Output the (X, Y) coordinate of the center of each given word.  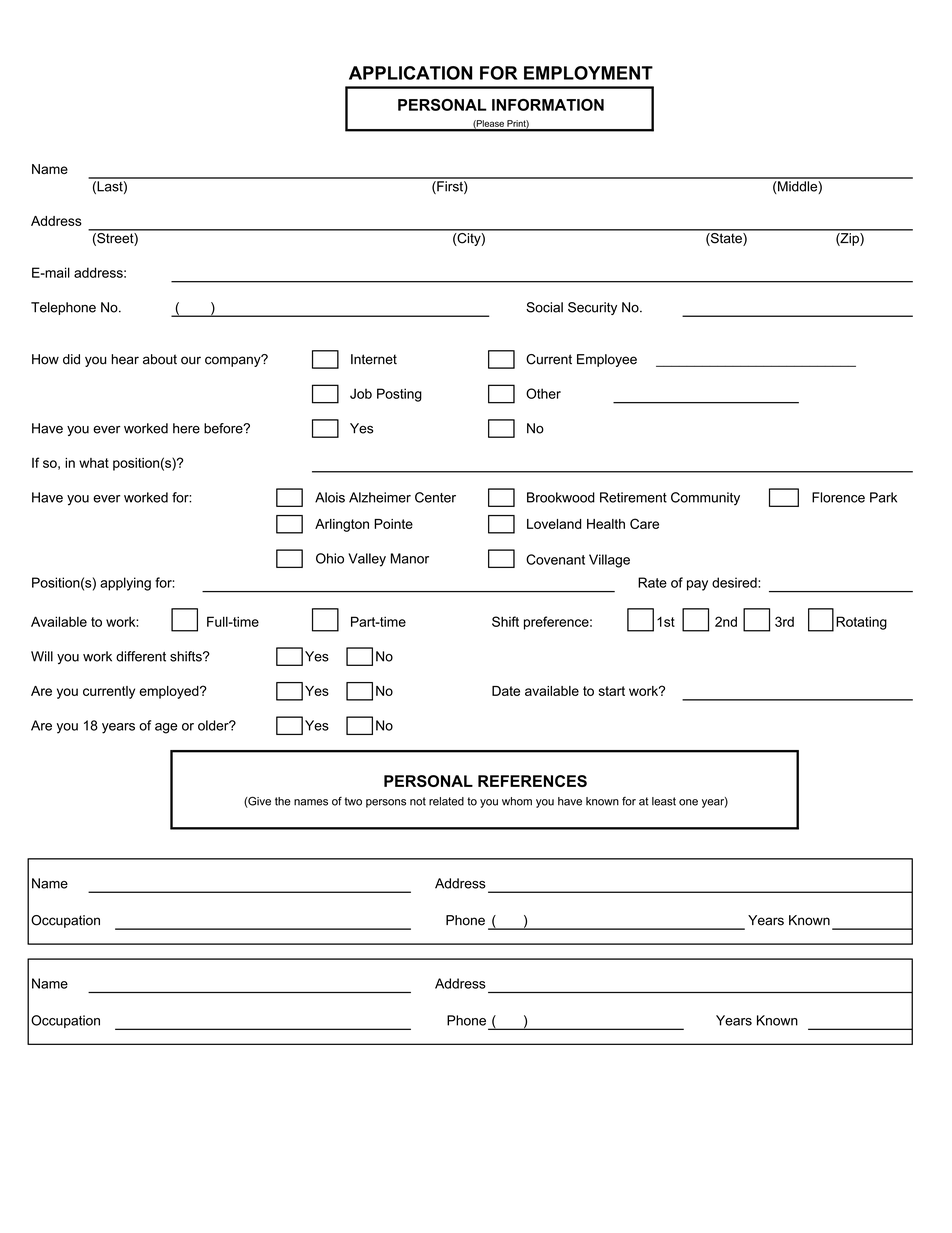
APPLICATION (410, 73)
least (664, 801)
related (446, 801)
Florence (838, 497)
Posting (399, 395)
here (186, 428)
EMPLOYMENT (588, 73)
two (353, 801)
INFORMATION (548, 105)
